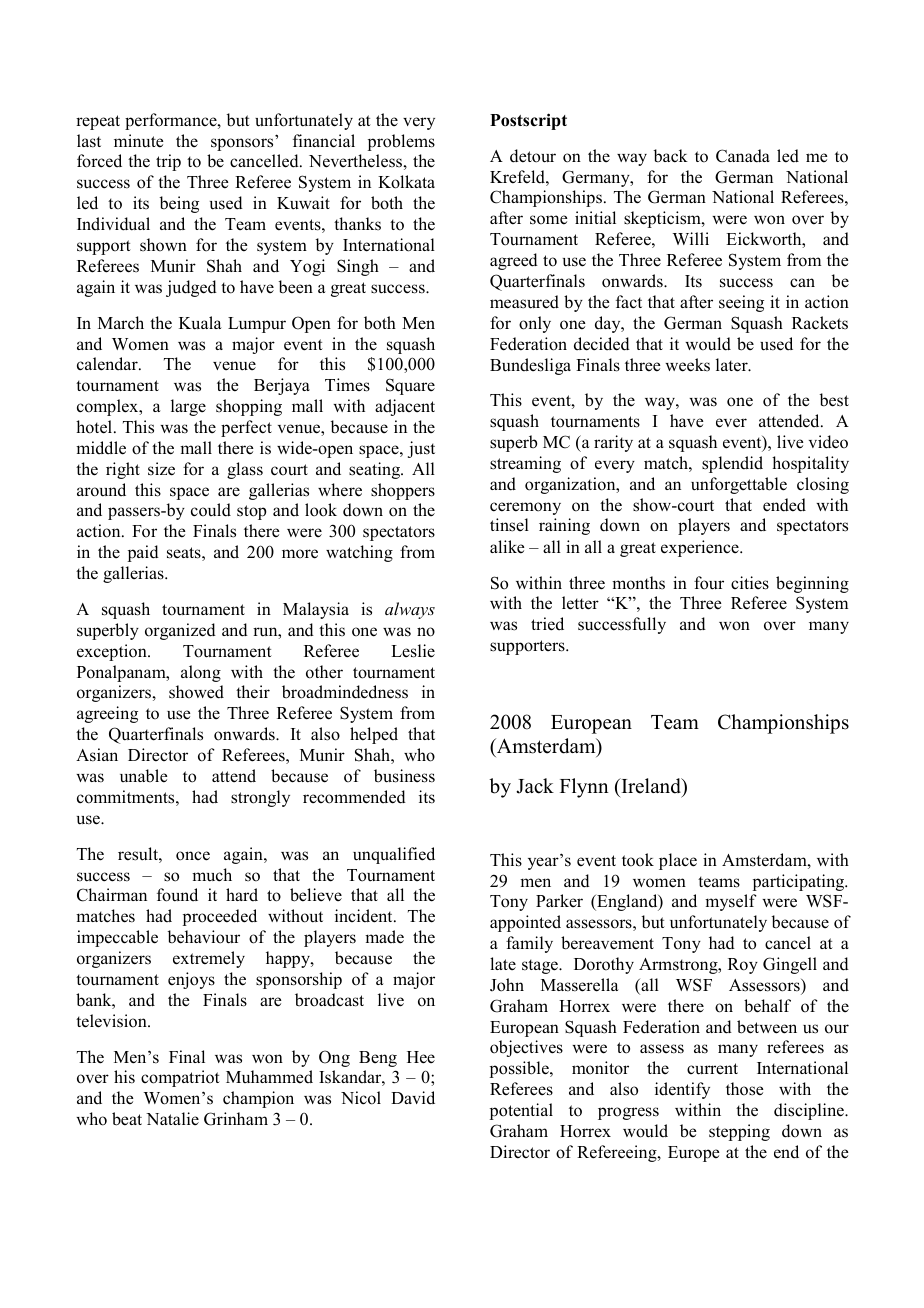 The width and height of the screenshot is (924, 1308). Describe the element at coordinates (172, 1118) in the screenshot. I see `Natalie` at that location.
